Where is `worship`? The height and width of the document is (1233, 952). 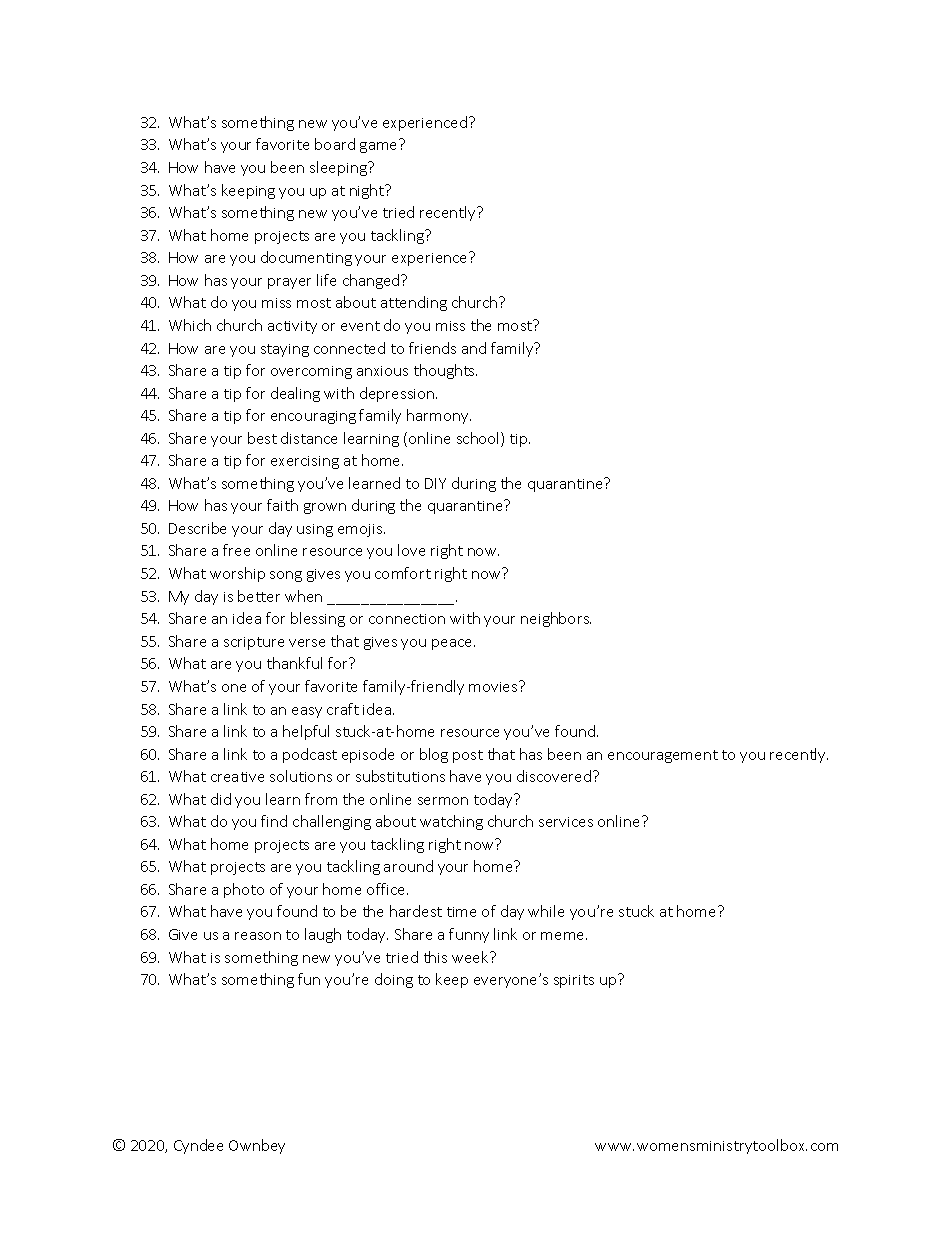
worship is located at coordinates (237, 574).
